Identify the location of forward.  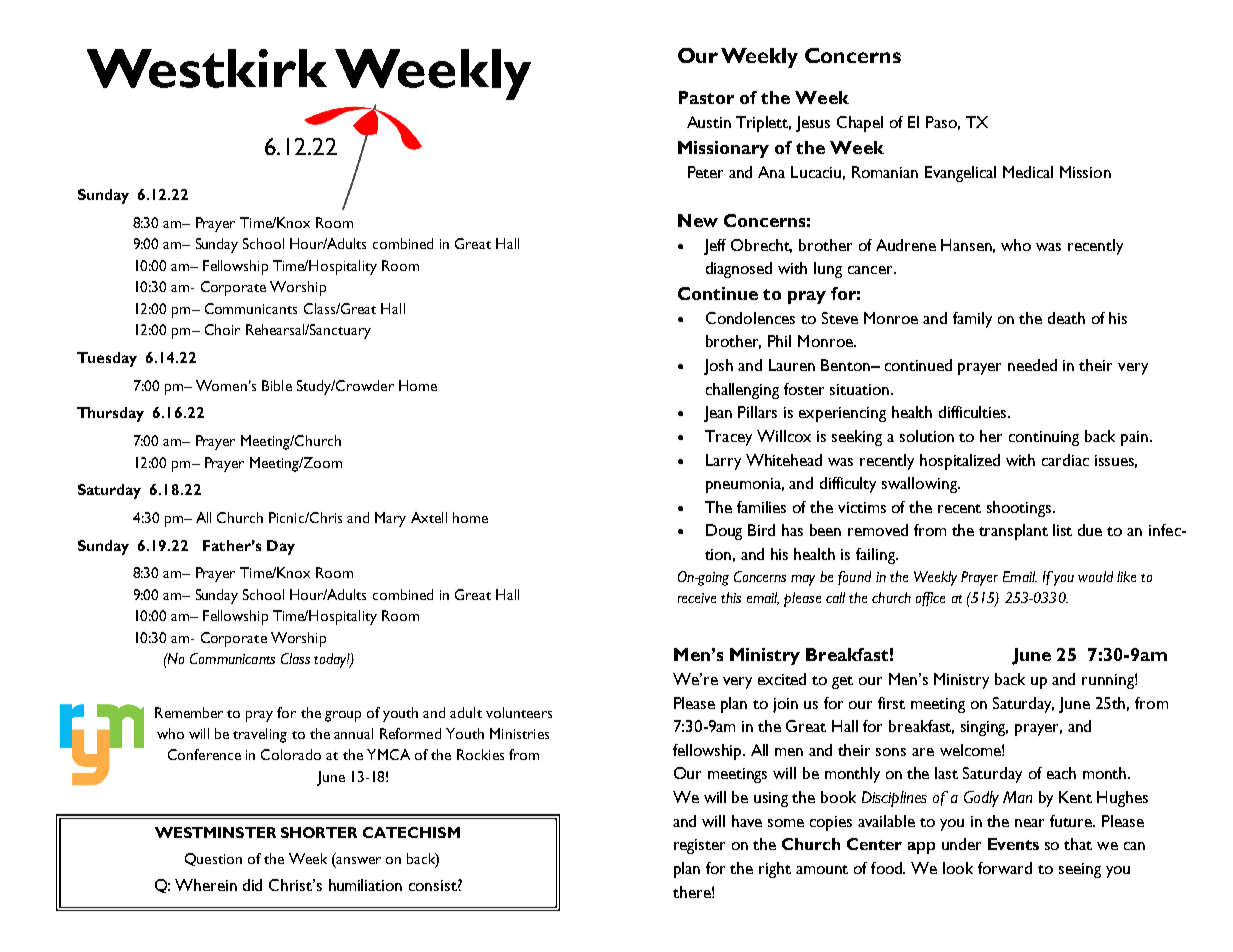
(1005, 868).
